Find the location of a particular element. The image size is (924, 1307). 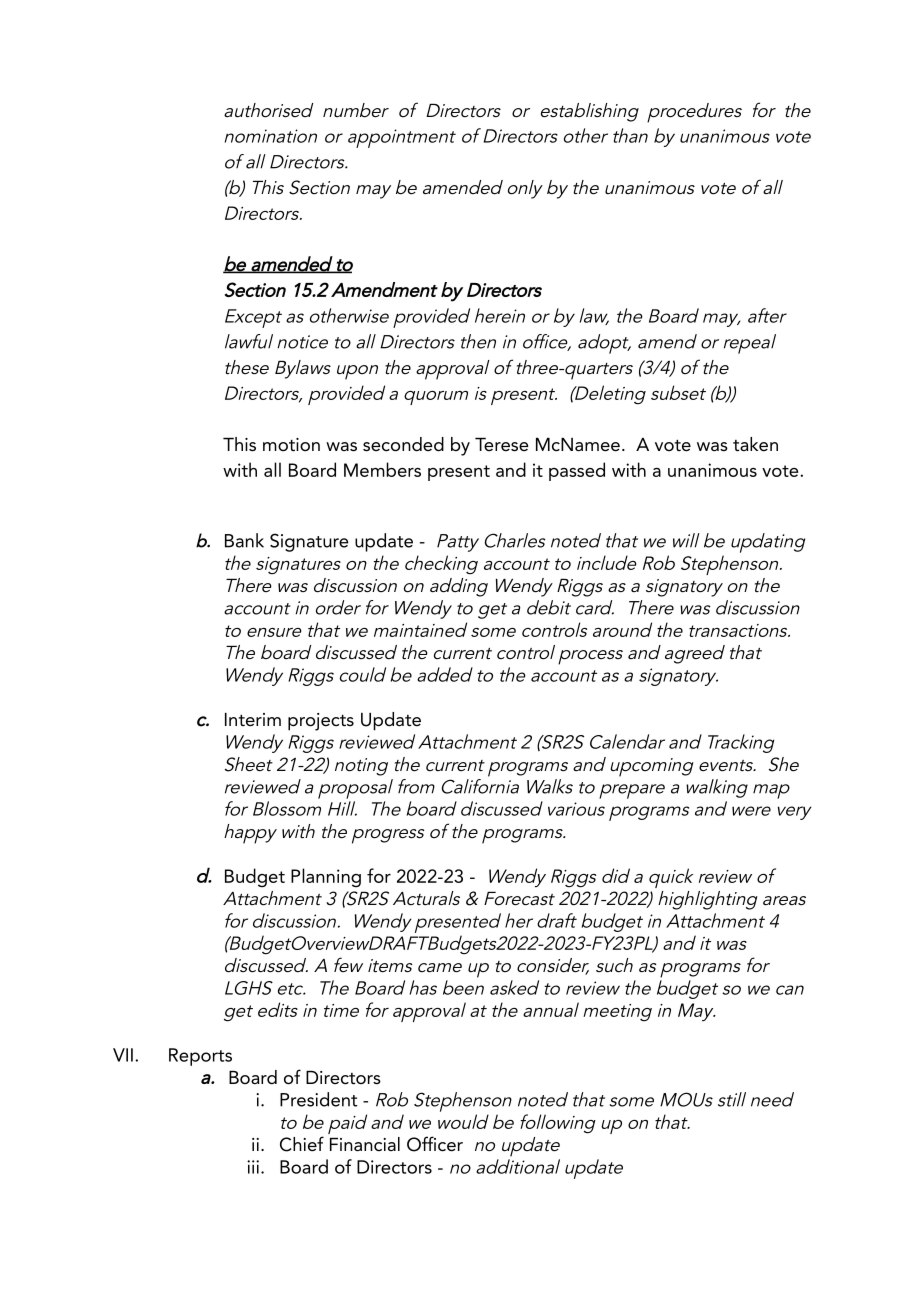

motion is located at coordinates (291, 445).
